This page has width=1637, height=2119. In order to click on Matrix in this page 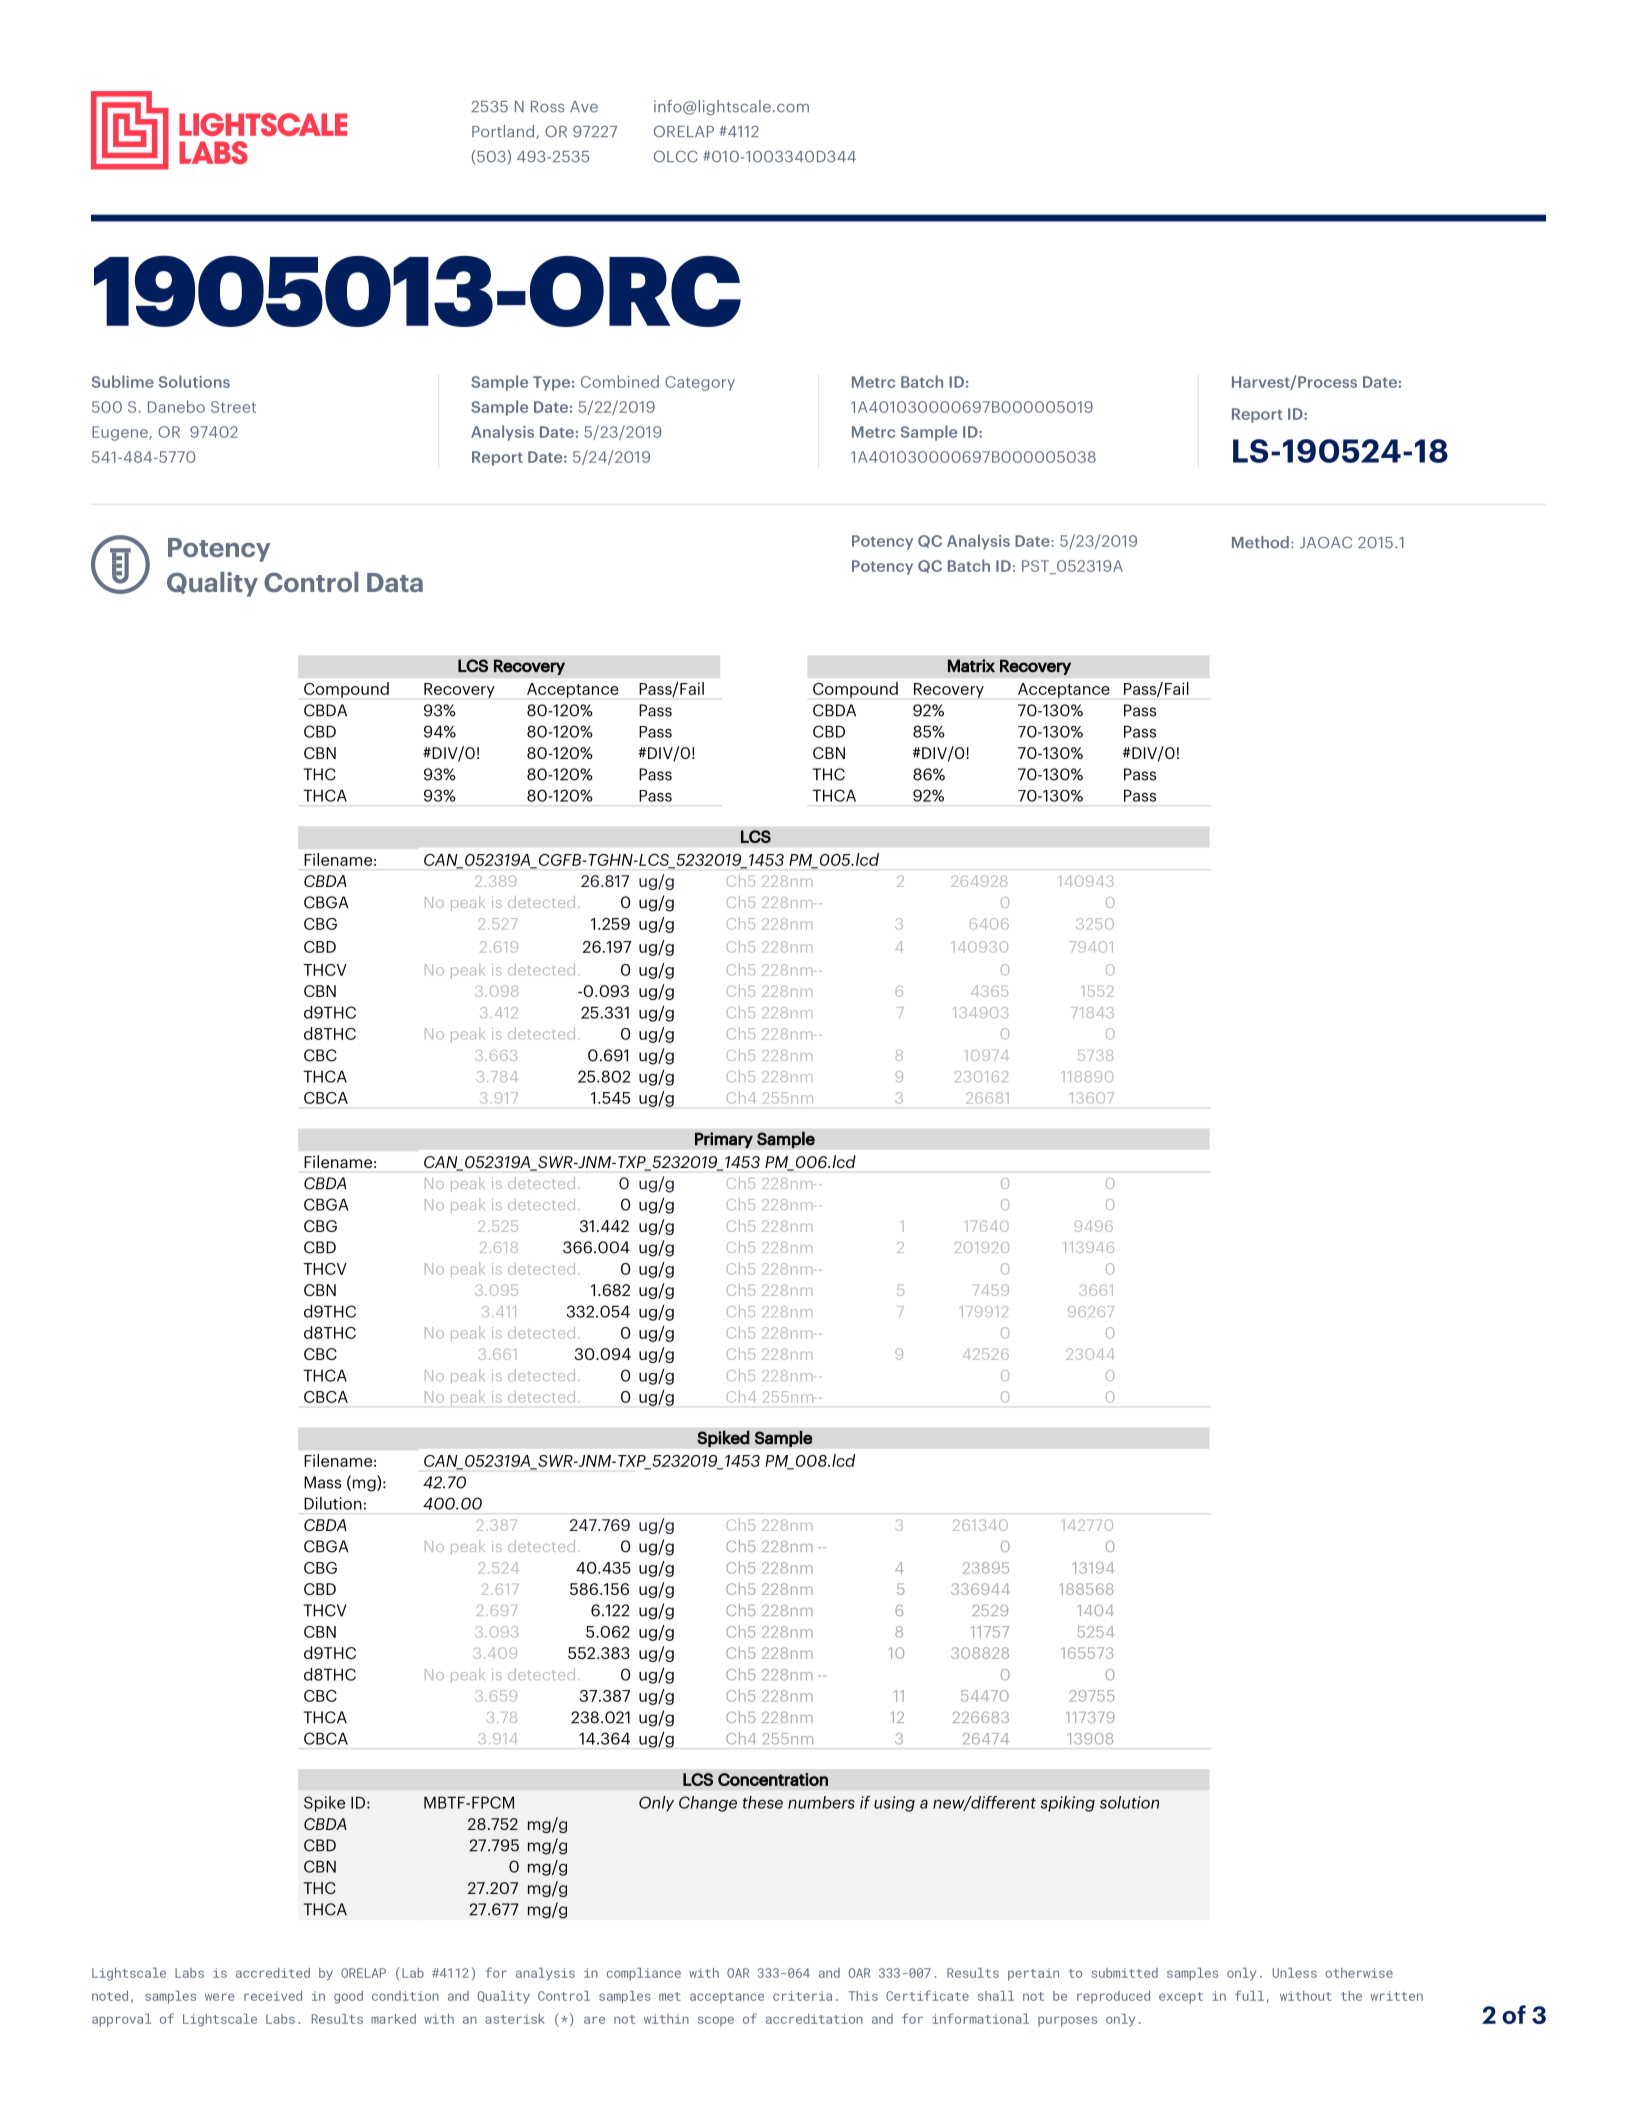, I will do `click(971, 666)`.
